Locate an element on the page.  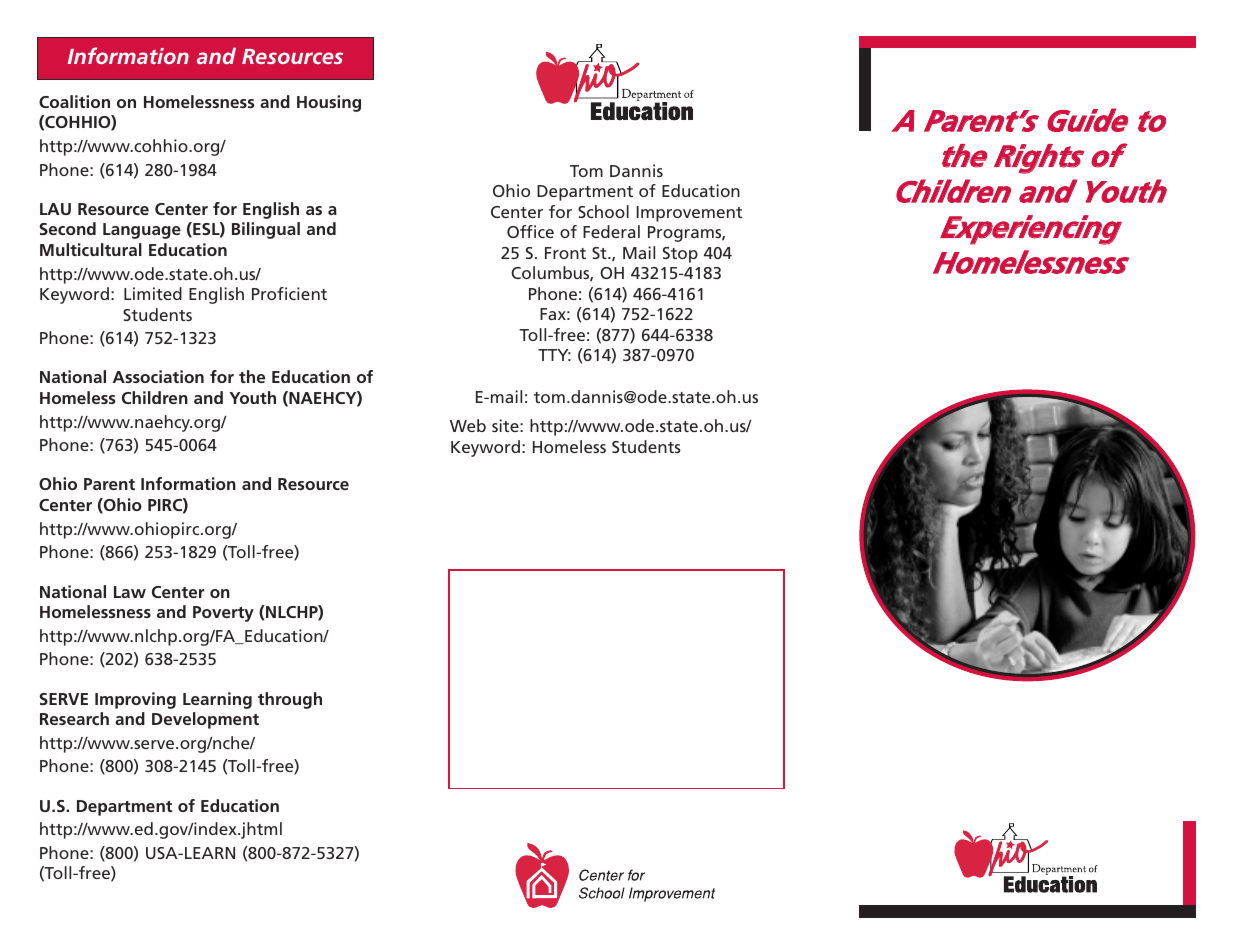
Law is located at coordinates (130, 592).
